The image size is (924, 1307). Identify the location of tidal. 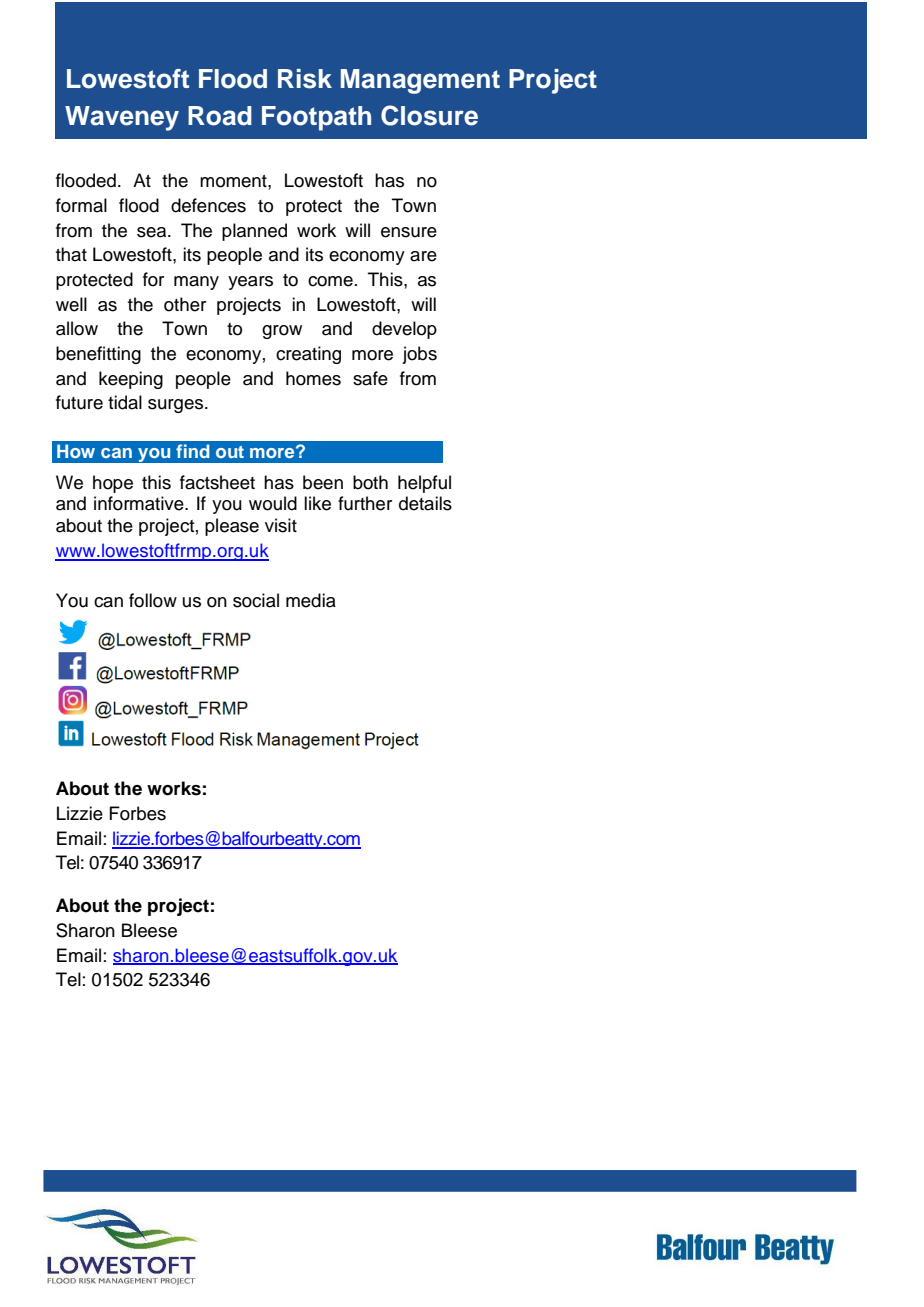
(125, 402).
